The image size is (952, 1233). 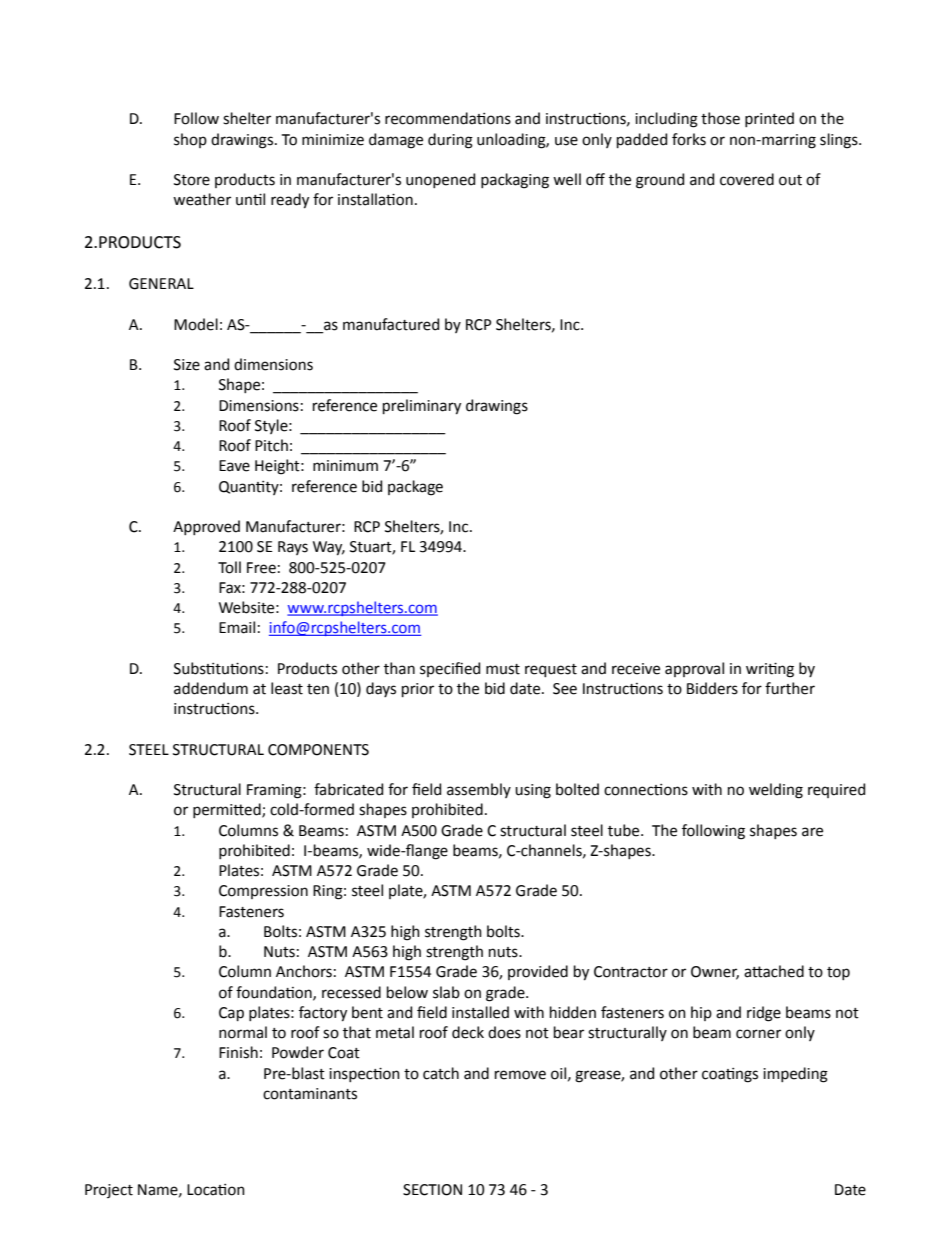 I want to click on covered, so click(x=747, y=179).
